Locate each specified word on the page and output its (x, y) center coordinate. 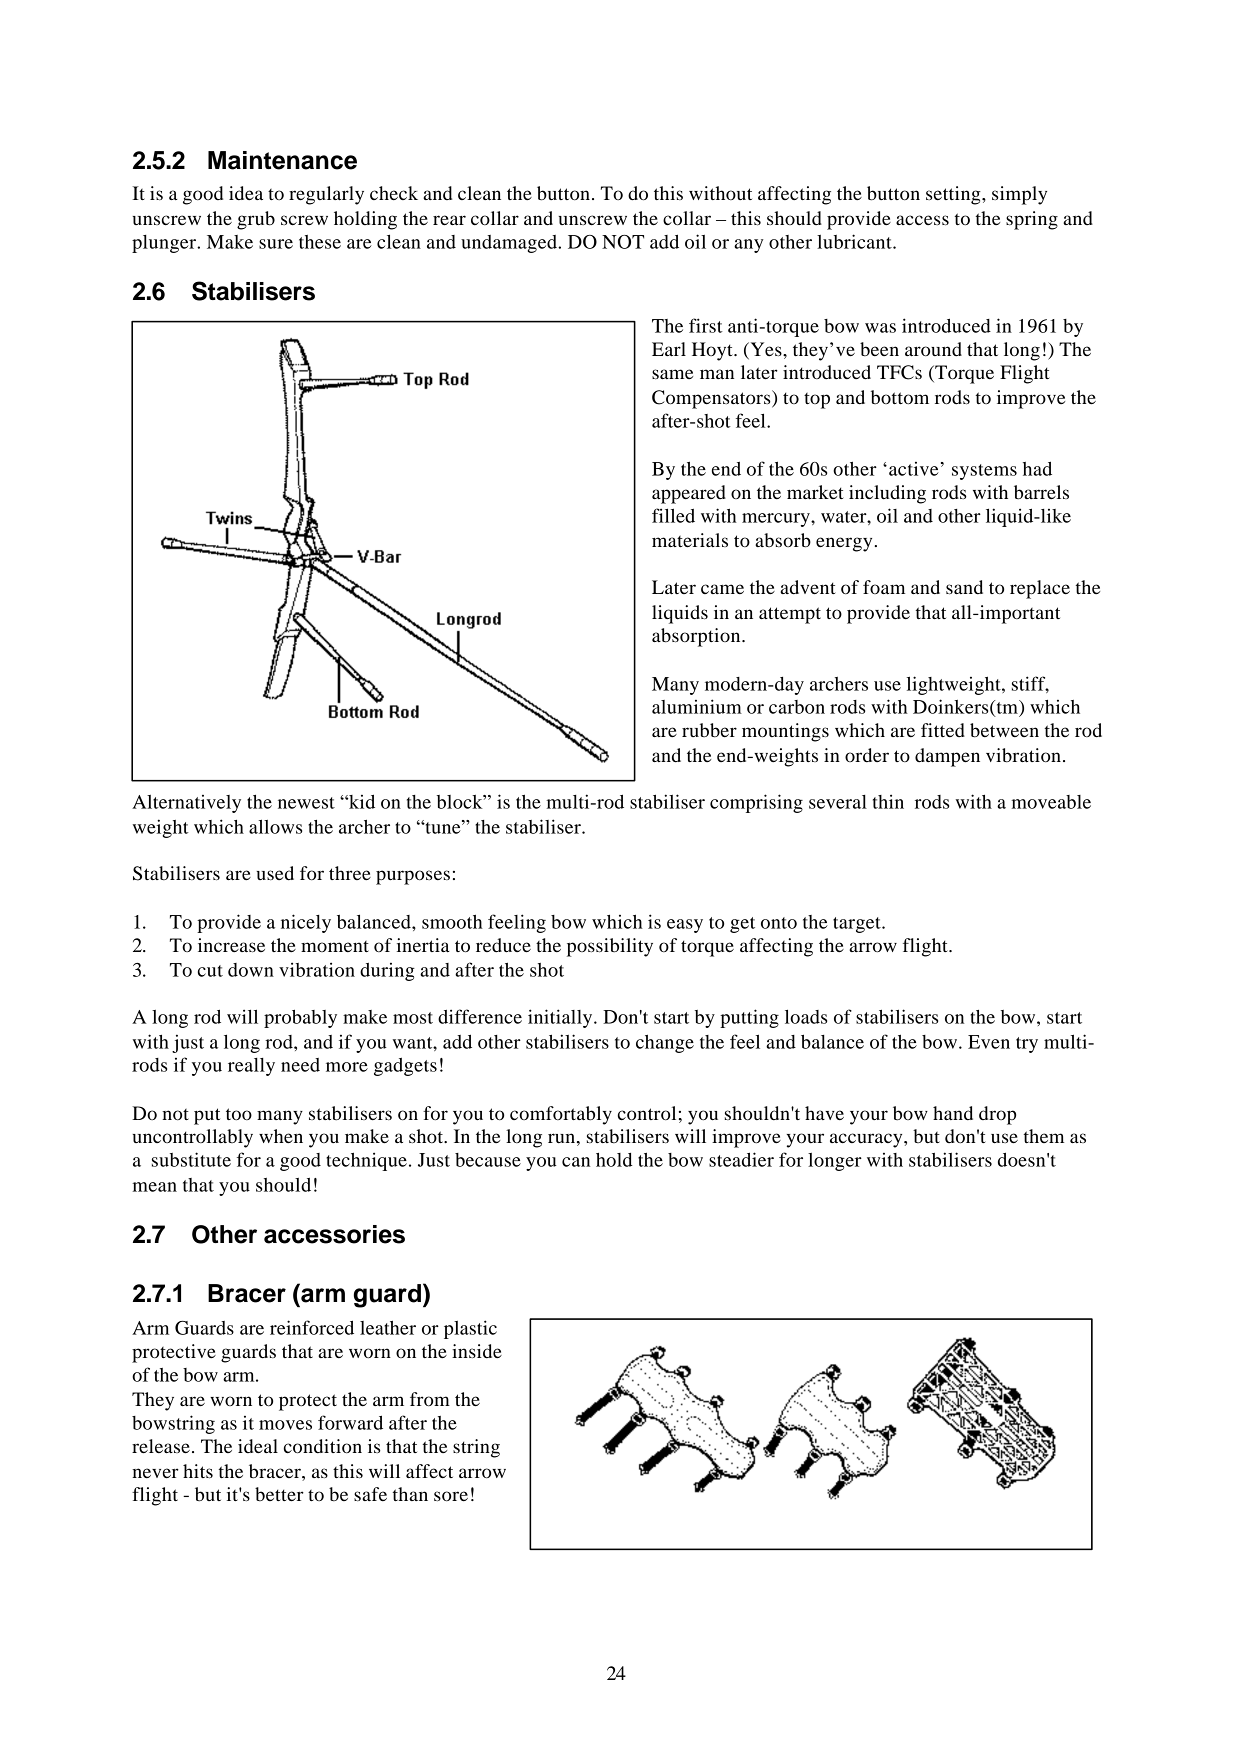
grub (256, 220)
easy (685, 926)
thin (888, 801)
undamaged (510, 244)
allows (275, 826)
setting (954, 195)
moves (285, 1425)
